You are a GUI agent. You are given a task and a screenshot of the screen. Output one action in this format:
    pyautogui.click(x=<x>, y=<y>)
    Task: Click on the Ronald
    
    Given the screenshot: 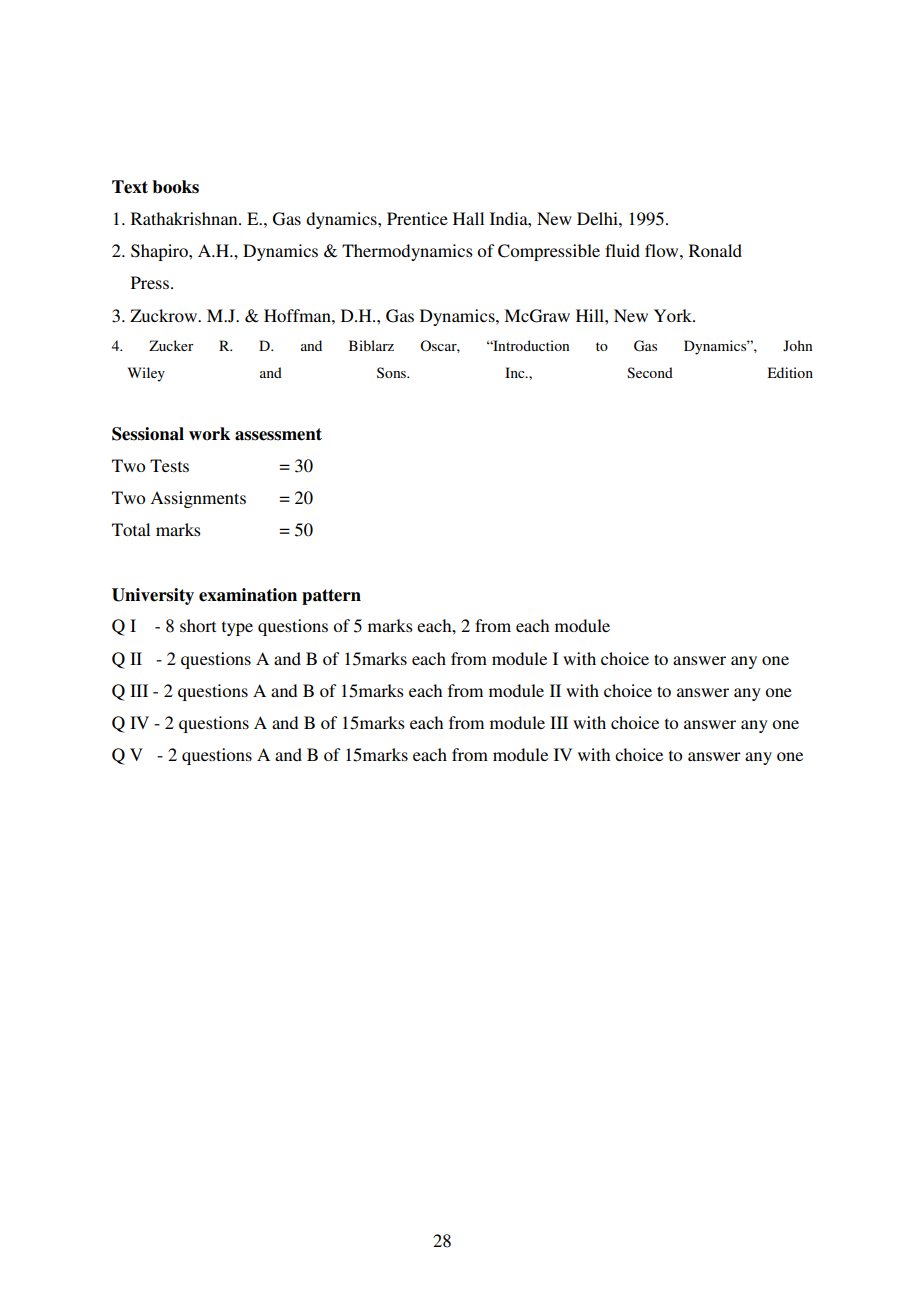 What is the action you would take?
    pyautogui.click(x=715, y=250)
